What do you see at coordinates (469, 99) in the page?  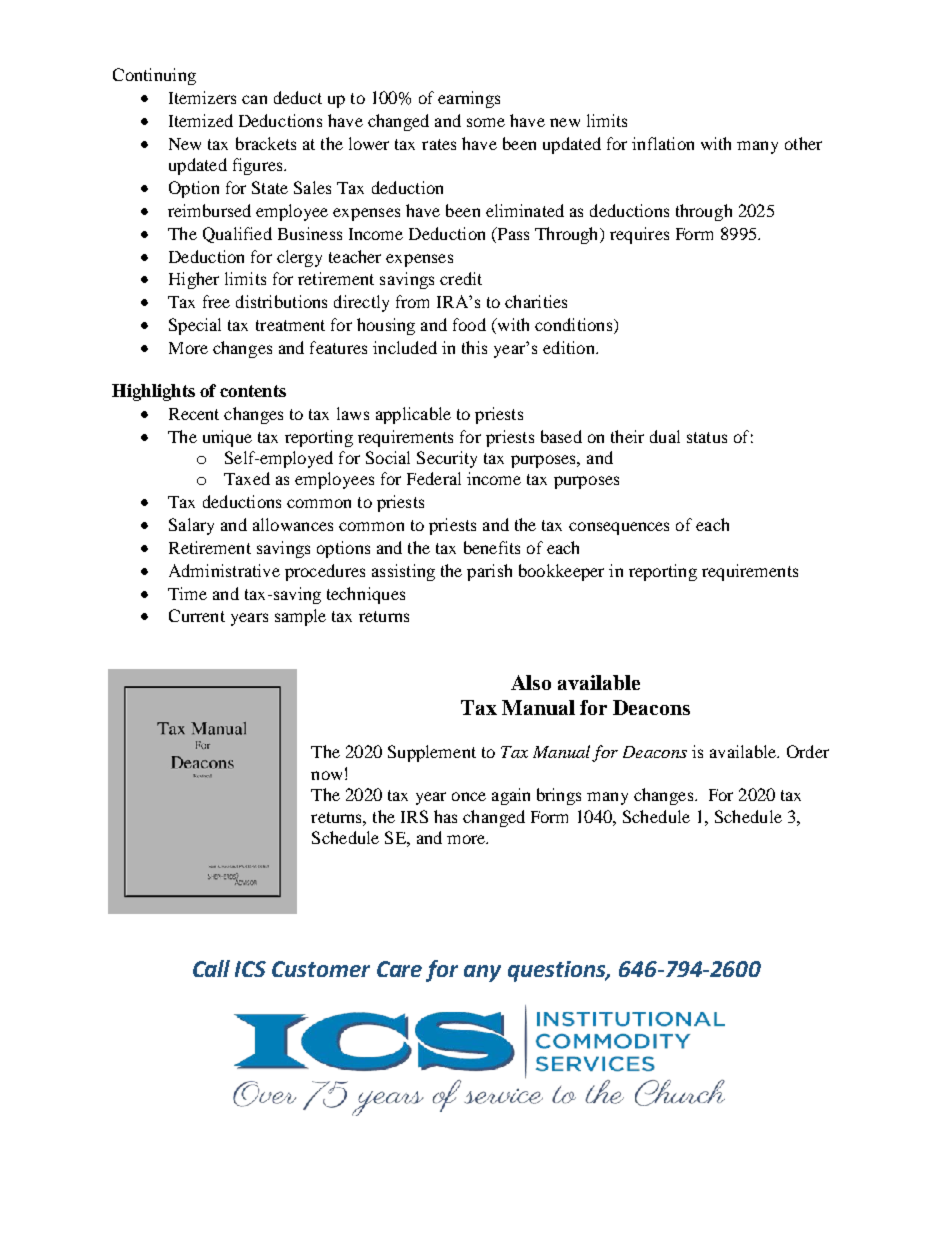 I see `earnings` at bounding box center [469, 99].
